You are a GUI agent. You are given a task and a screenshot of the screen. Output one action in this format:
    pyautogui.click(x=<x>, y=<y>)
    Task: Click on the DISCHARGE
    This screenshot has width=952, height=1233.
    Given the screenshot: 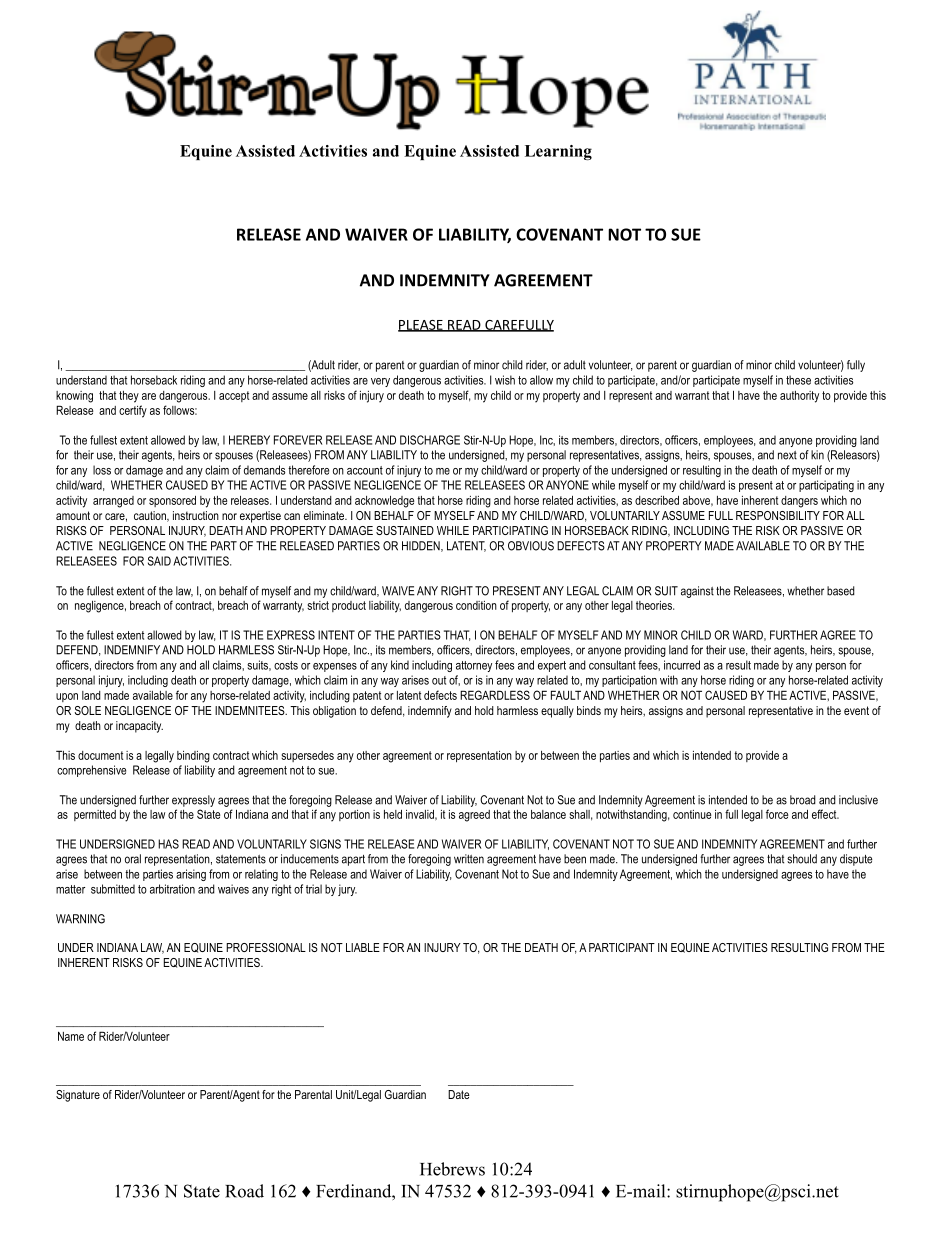 What is the action you would take?
    pyautogui.click(x=430, y=440)
